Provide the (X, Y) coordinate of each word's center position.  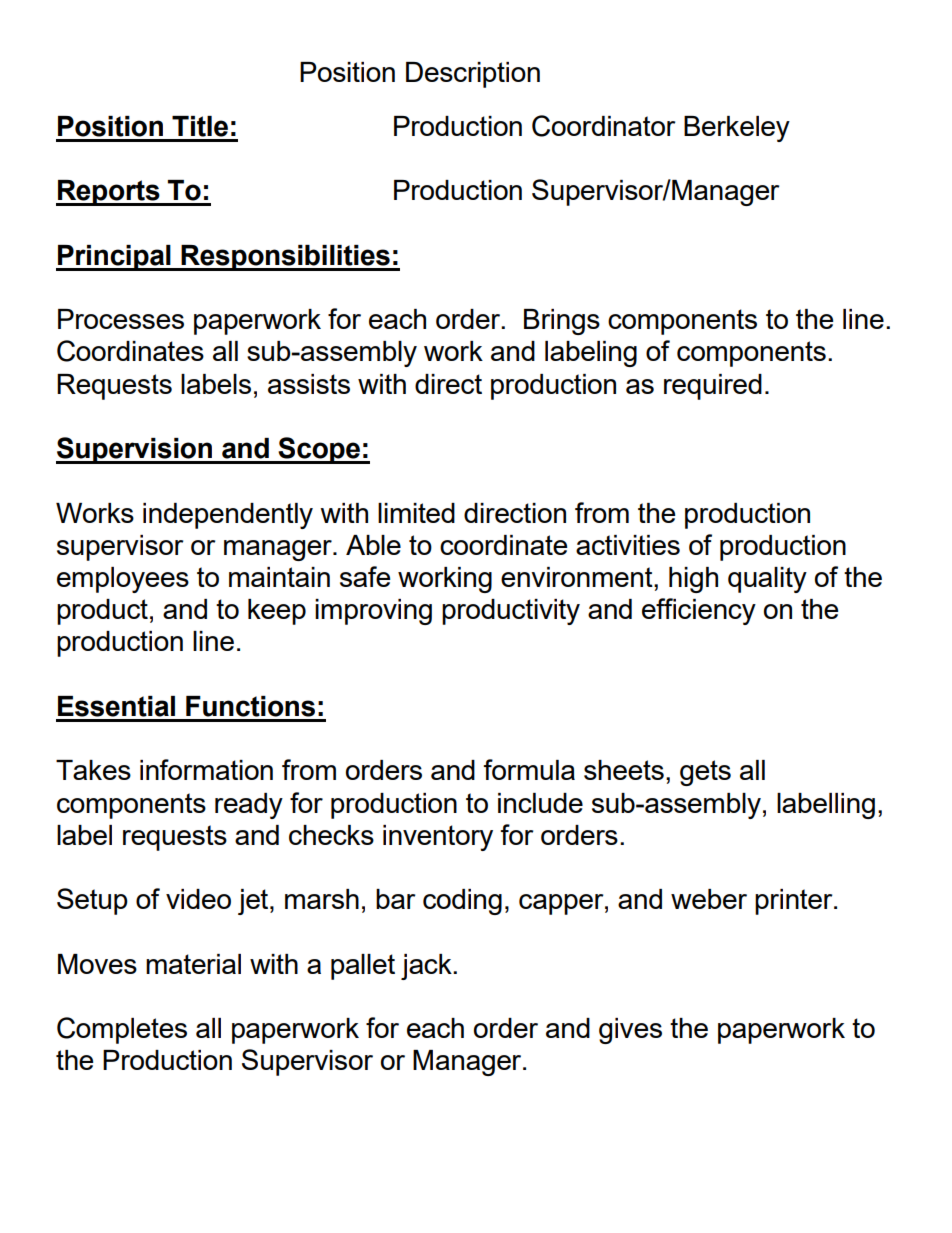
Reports (109, 193)
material (193, 964)
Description (473, 75)
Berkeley (737, 129)
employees (123, 580)
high (693, 580)
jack (427, 967)
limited (416, 513)
